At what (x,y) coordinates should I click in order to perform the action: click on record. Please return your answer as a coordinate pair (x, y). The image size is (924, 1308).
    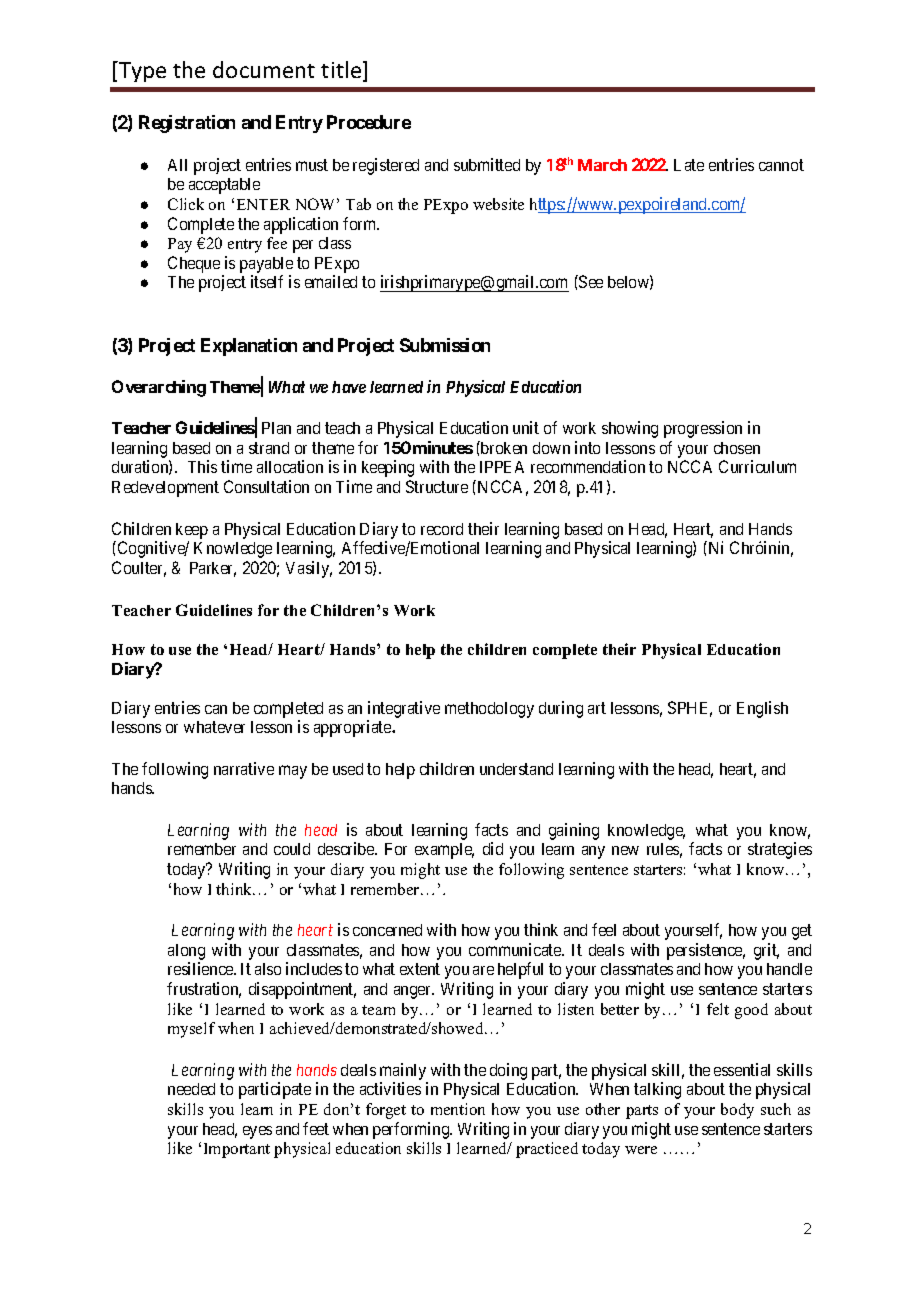
    Looking at the image, I should click on (442, 529).
